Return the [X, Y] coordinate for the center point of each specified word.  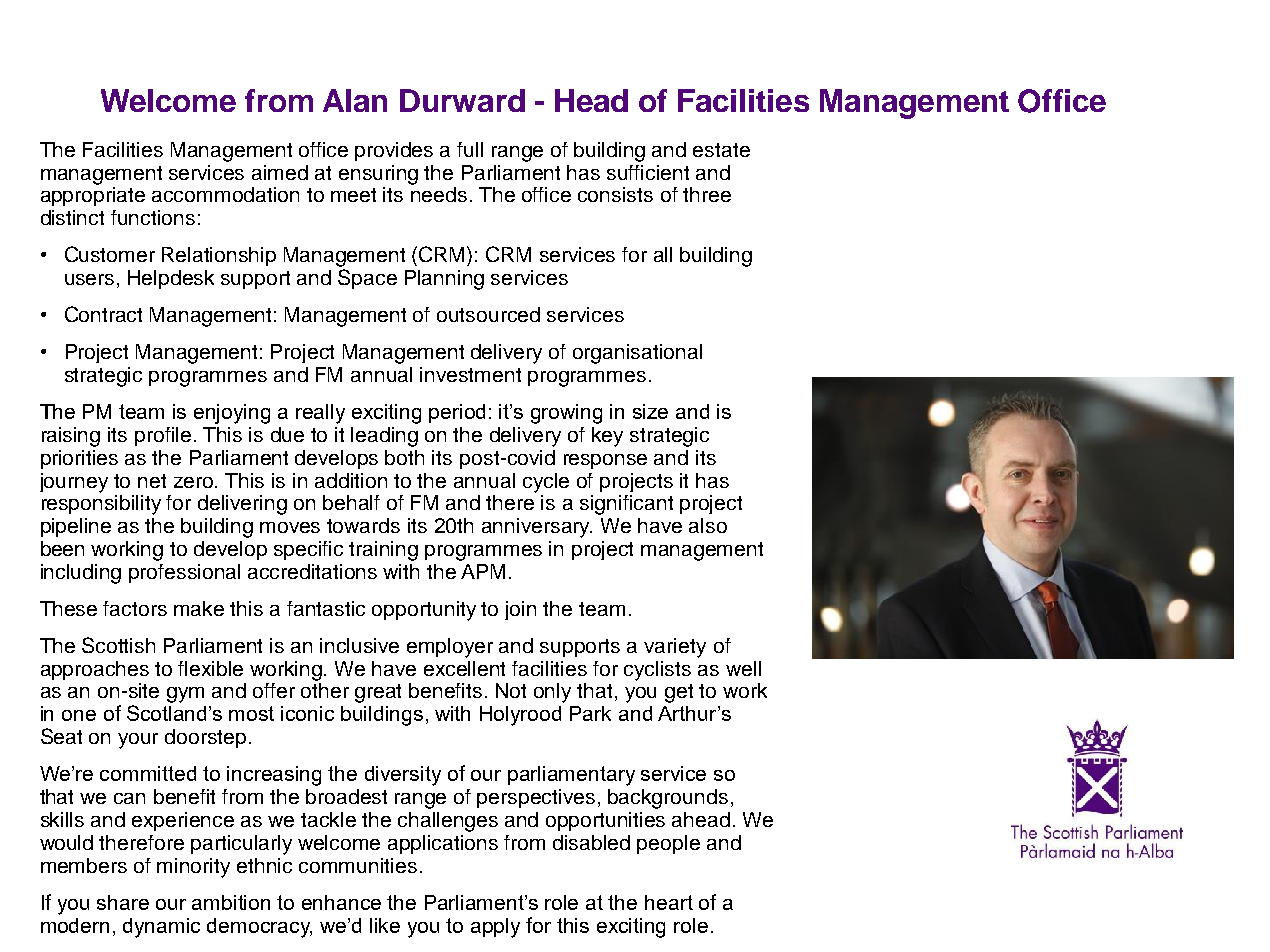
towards [363, 525]
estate [721, 150]
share [123, 902]
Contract [103, 314]
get [679, 693]
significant [626, 505]
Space [367, 279]
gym [185, 695]
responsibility [101, 505]
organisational [637, 354]
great [378, 693]
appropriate [93, 196]
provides [394, 151]
